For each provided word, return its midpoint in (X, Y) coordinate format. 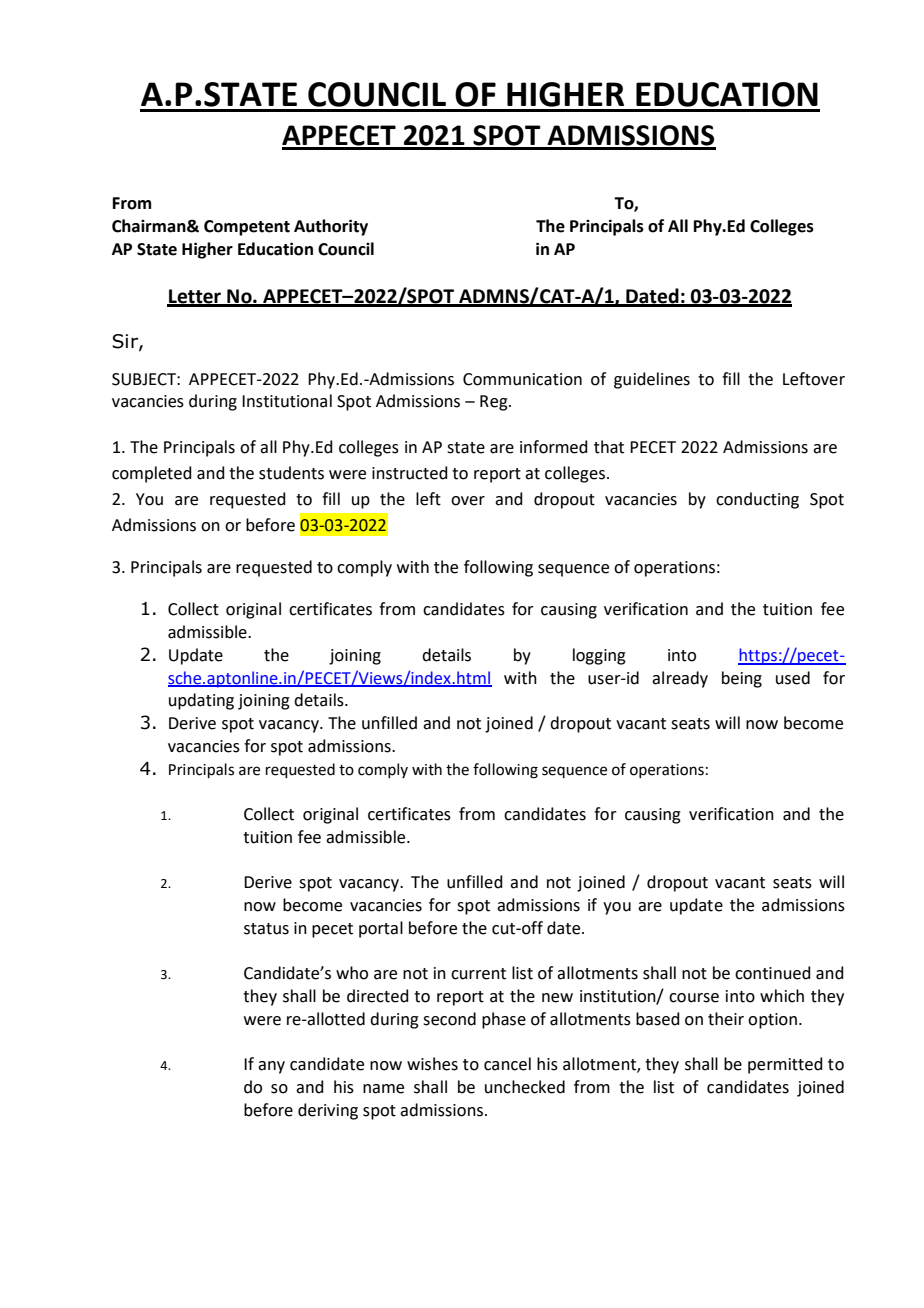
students (291, 473)
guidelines (652, 380)
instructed (410, 473)
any (271, 1067)
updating (201, 701)
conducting (757, 500)
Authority (331, 227)
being (742, 679)
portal (381, 929)
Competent (247, 228)
